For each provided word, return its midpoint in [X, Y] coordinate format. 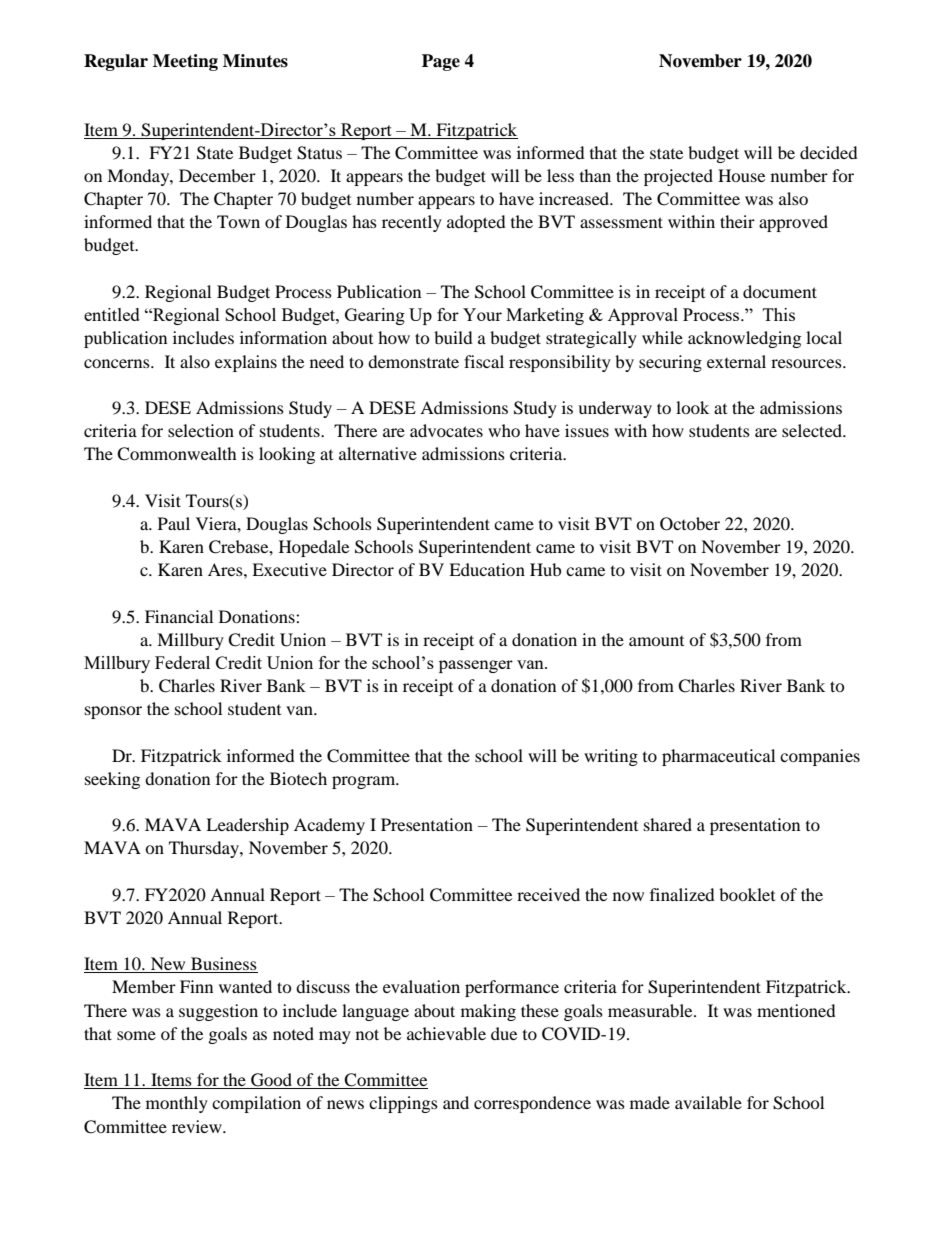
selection [201, 430]
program [365, 782]
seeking [112, 780]
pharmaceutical [718, 757]
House [741, 175]
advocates [446, 430]
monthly [177, 1104]
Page [441, 62]
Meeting [185, 62]
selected [813, 430]
